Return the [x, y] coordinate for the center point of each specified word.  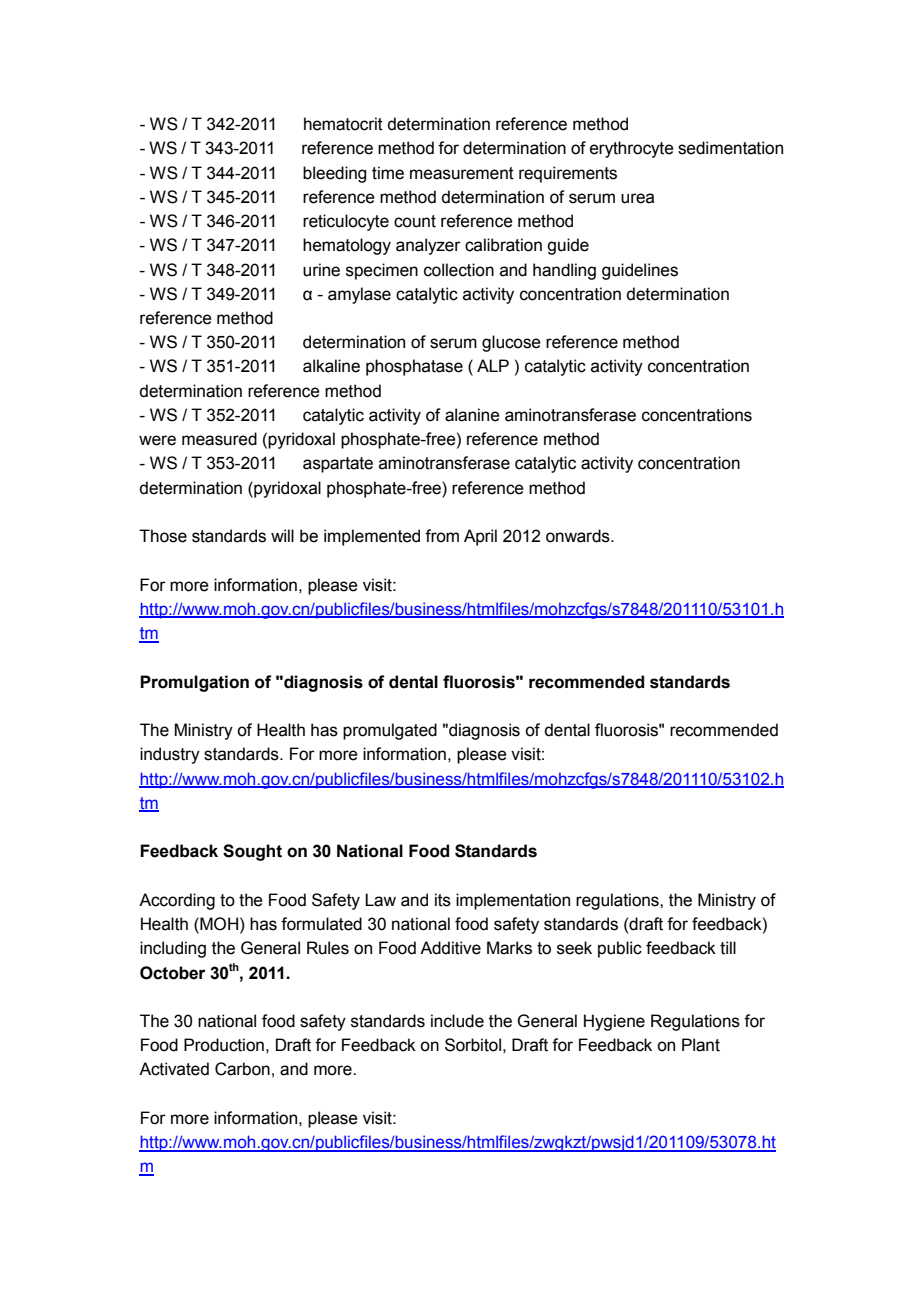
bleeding [334, 174]
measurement [462, 173]
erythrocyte [632, 149]
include [457, 1021]
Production [224, 1045]
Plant [701, 1045]
